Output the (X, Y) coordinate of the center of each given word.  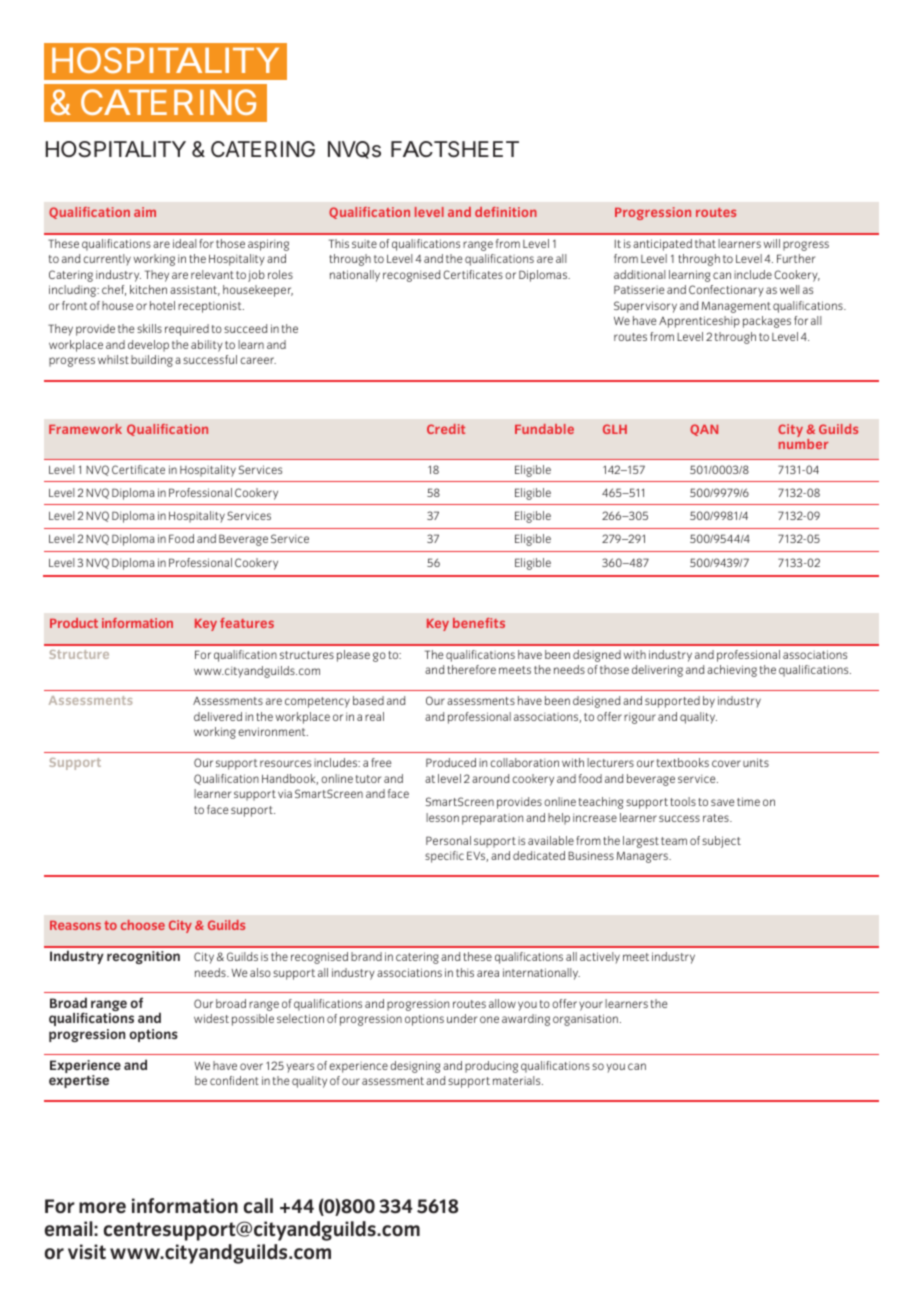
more (102, 1208)
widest (211, 1018)
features (247, 623)
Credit (446, 429)
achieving (732, 671)
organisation (585, 1020)
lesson (442, 817)
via (285, 794)
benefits (479, 623)
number (803, 444)
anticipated (662, 245)
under (462, 1018)
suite (364, 244)
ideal (185, 243)
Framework (85, 429)
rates (717, 818)
